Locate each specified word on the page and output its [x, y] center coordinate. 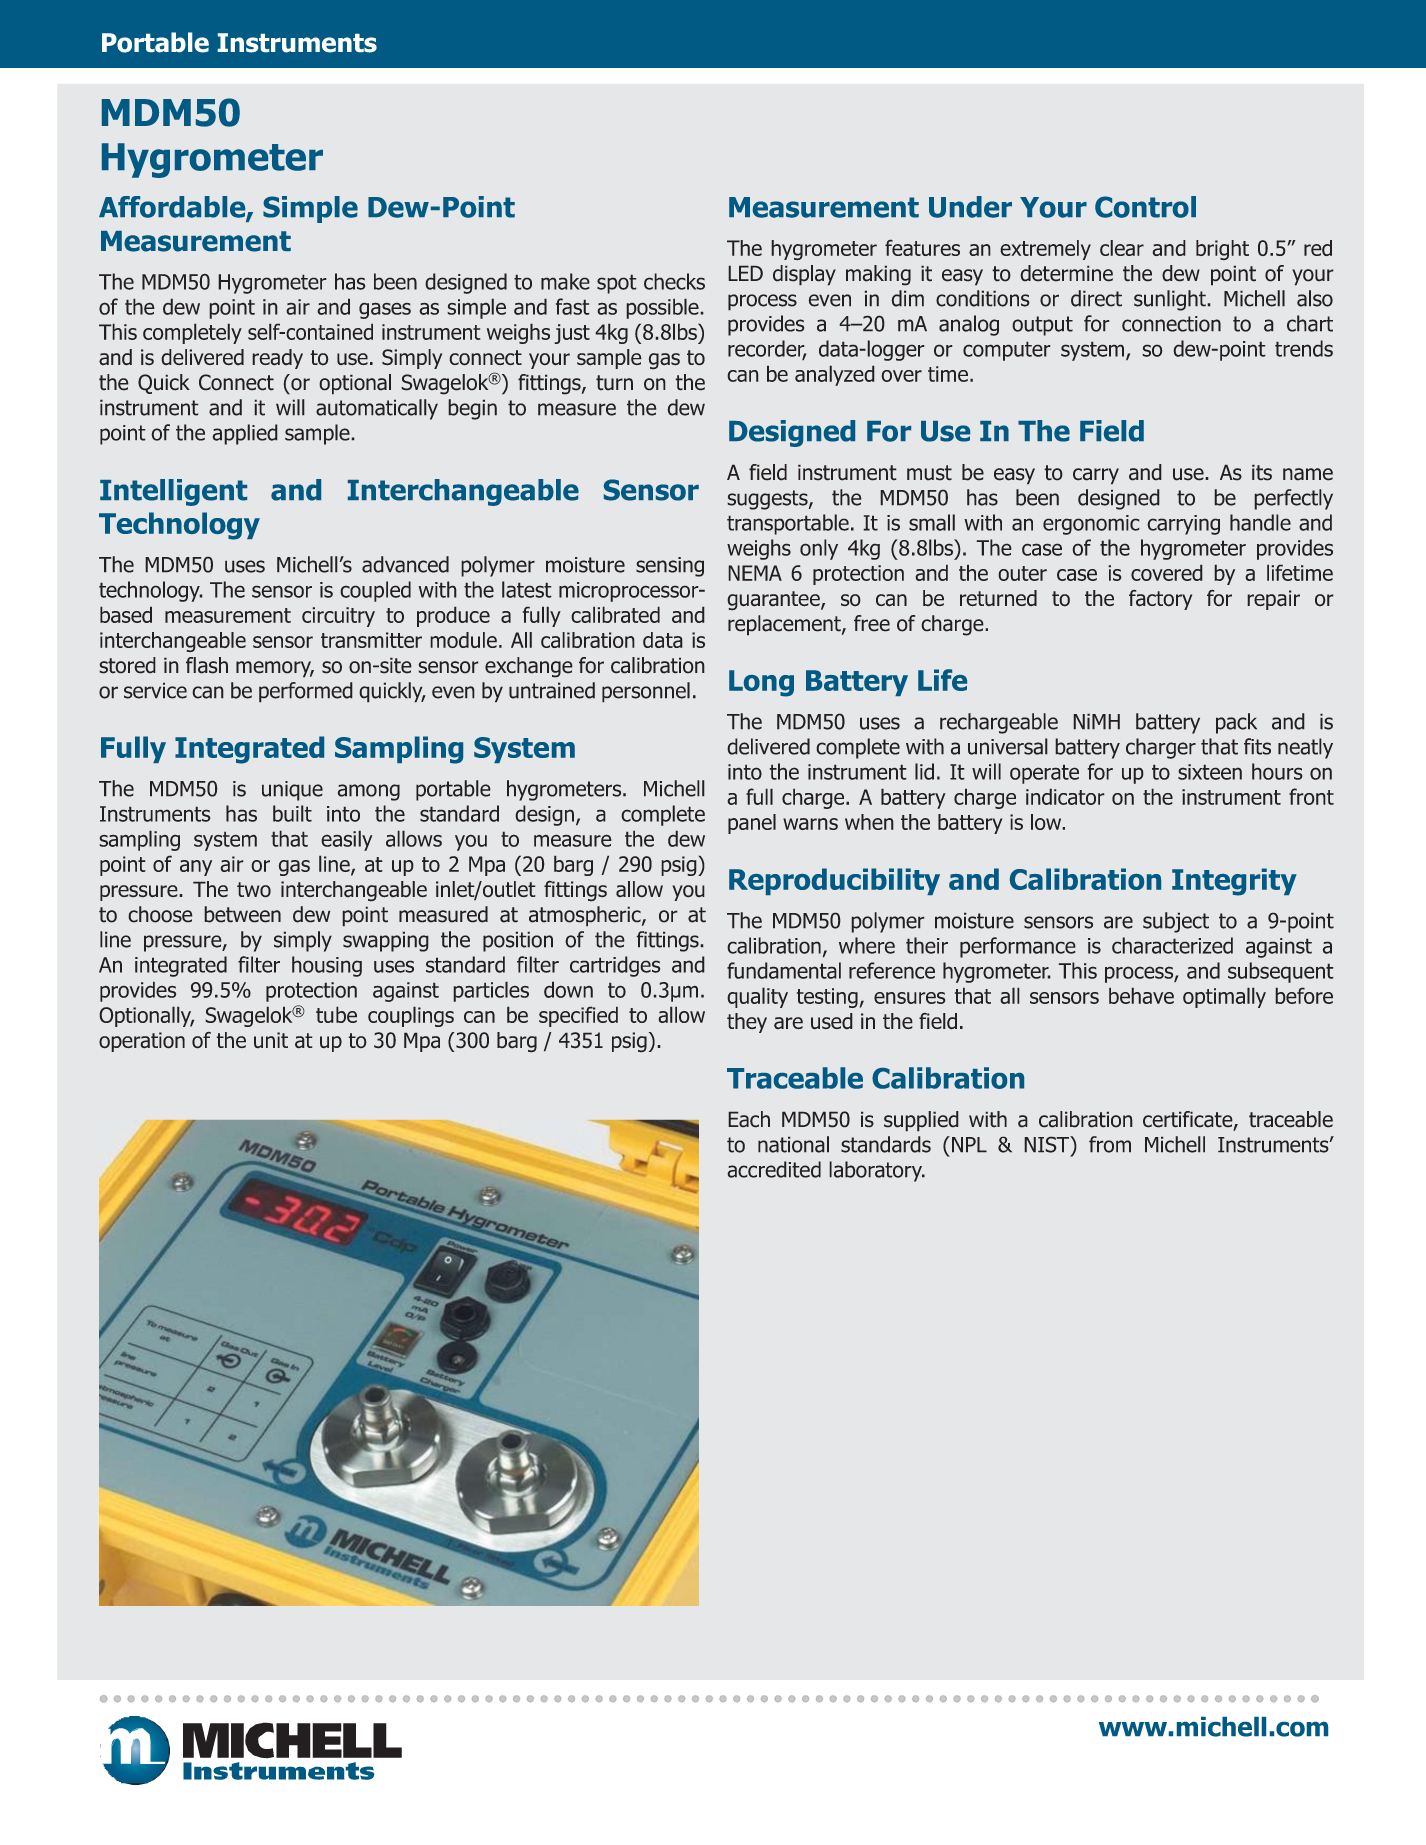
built [292, 813]
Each [749, 1119]
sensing [670, 567]
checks [674, 281]
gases [385, 310]
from [1110, 1144]
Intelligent [173, 492]
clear [1122, 248]
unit [271, 1040]
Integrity [1234, 882]
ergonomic [1091, 525]
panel [752, 824]
